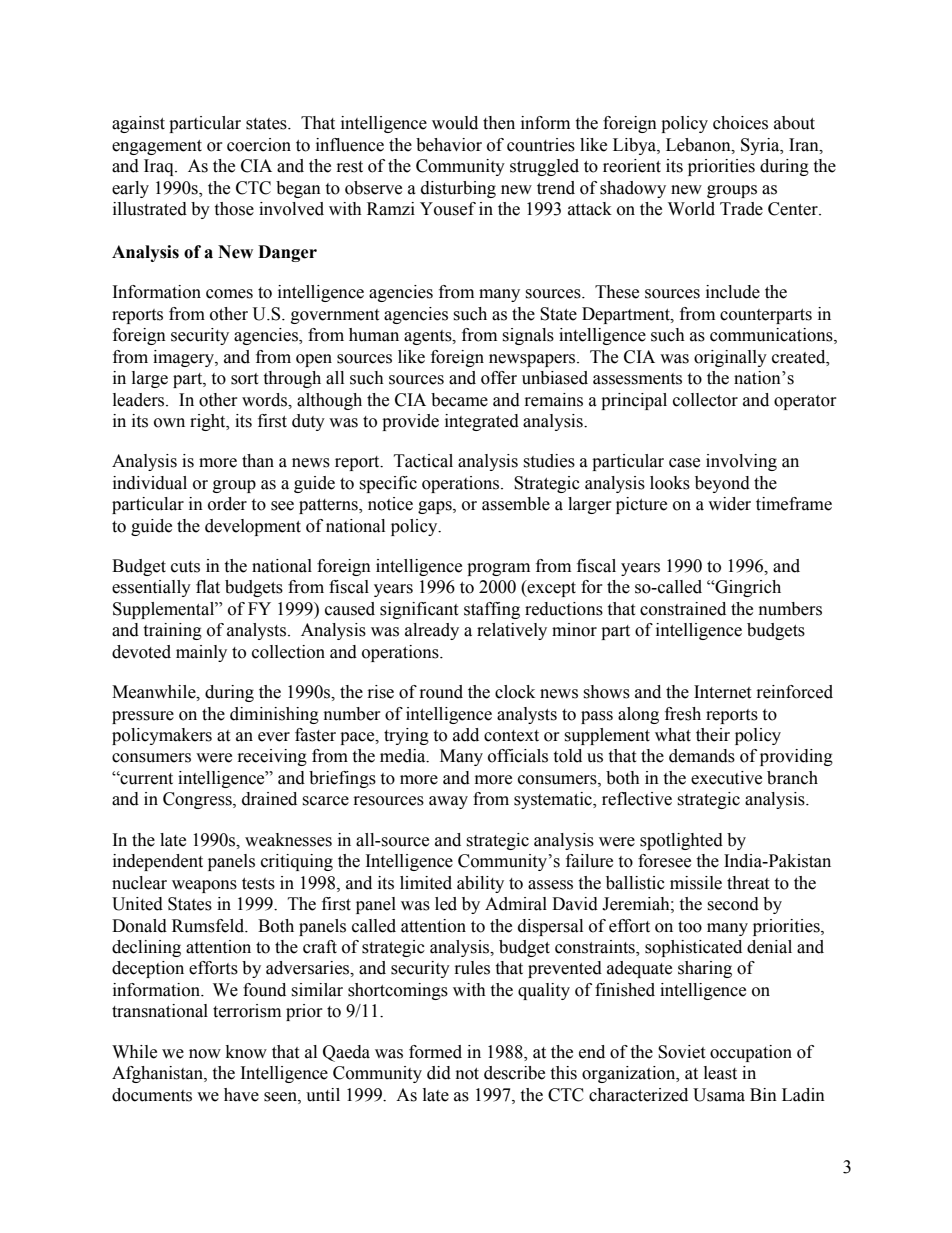 Image resolution: width=952 pixels, height=1233 pixels. Describe the element at coordinates (441, 692) in the screenshot. I see `round` at that location.
